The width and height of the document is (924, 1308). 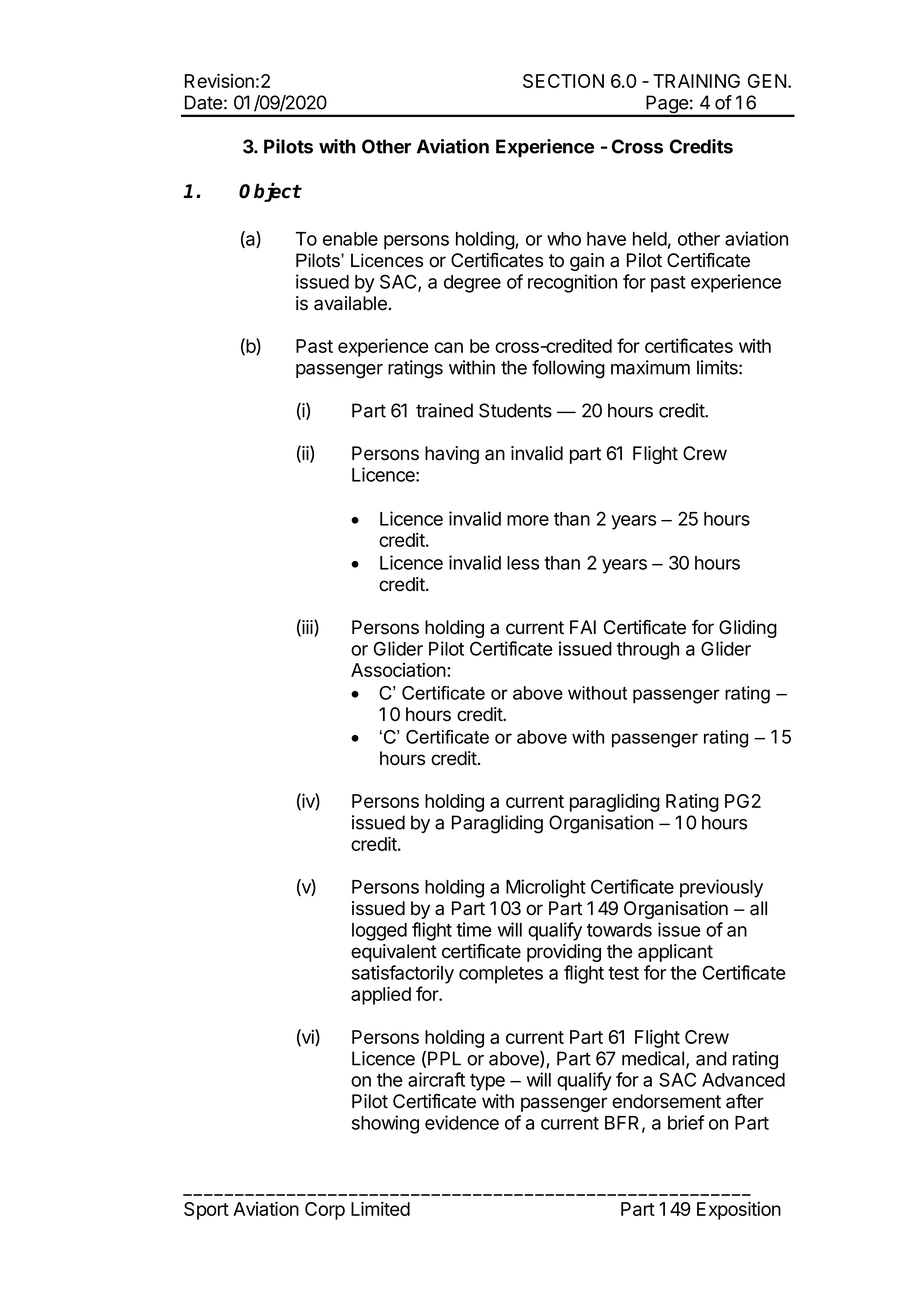 I want to click on Corp, so click(x=325, y=1211).
